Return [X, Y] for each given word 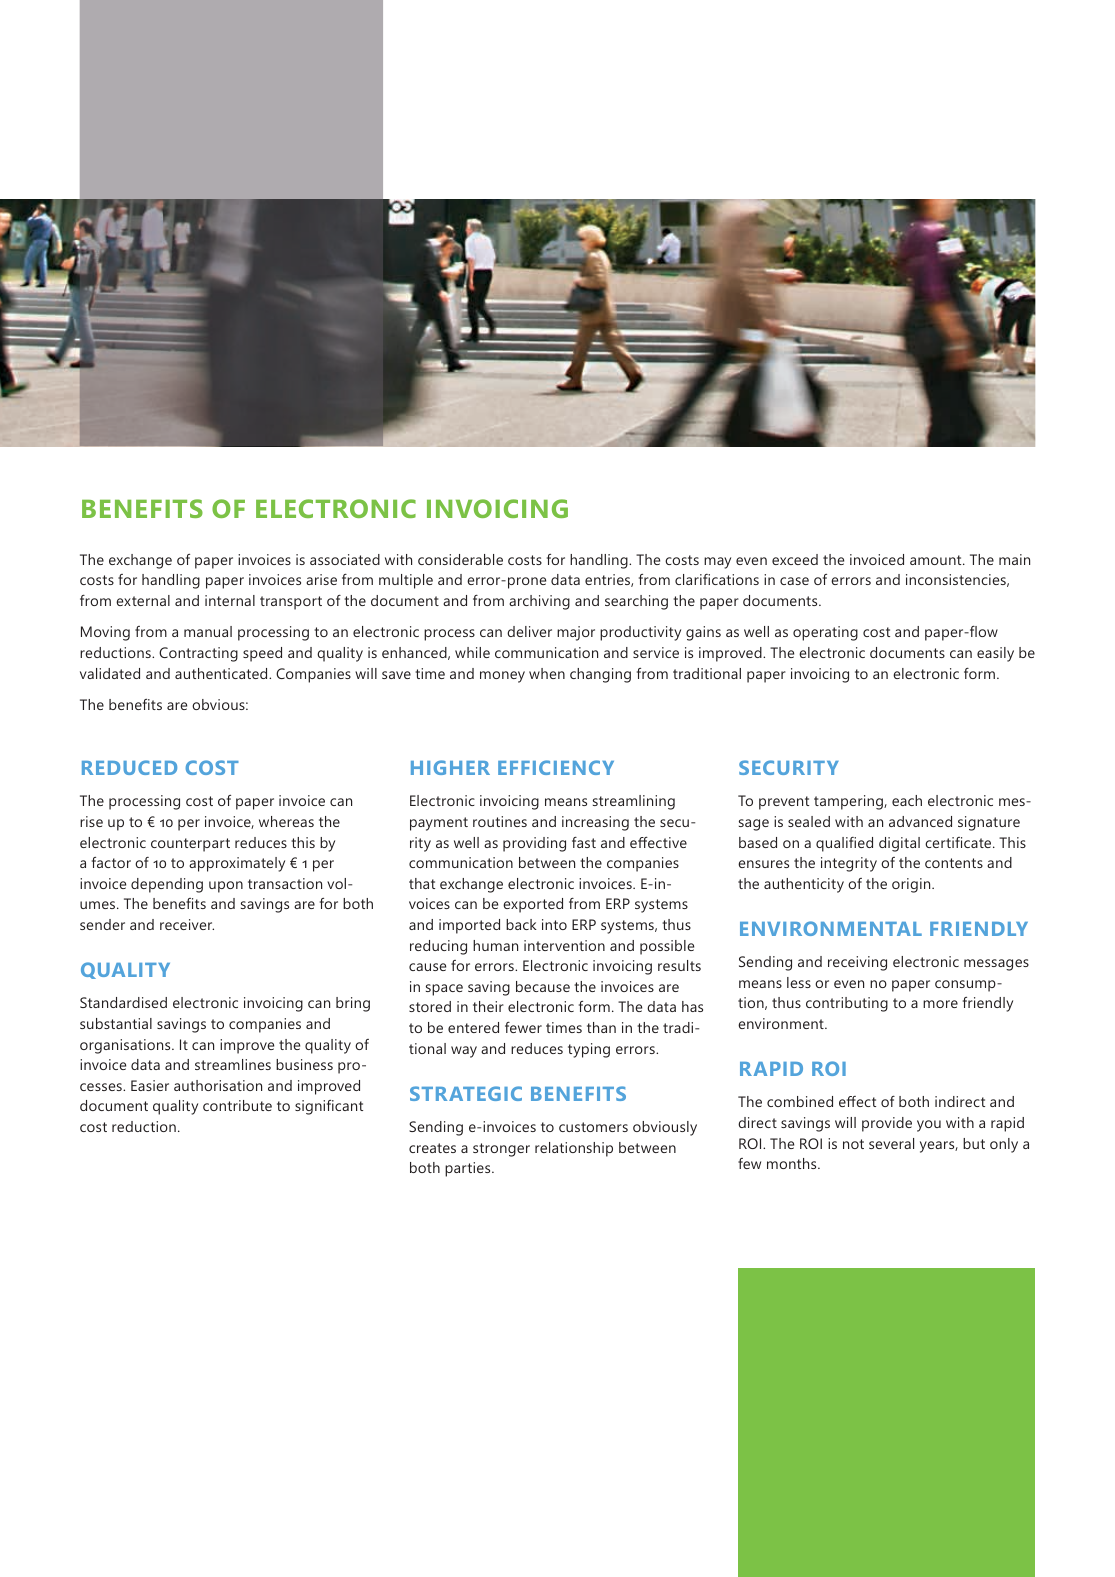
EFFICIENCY [556, 767]
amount [937, 560]
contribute [237, 1105]
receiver [187, 924]
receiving [857, 963]
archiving [539, 602]
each [907, 800]
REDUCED [129, 767]
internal [230, 600]
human [495, 945]
